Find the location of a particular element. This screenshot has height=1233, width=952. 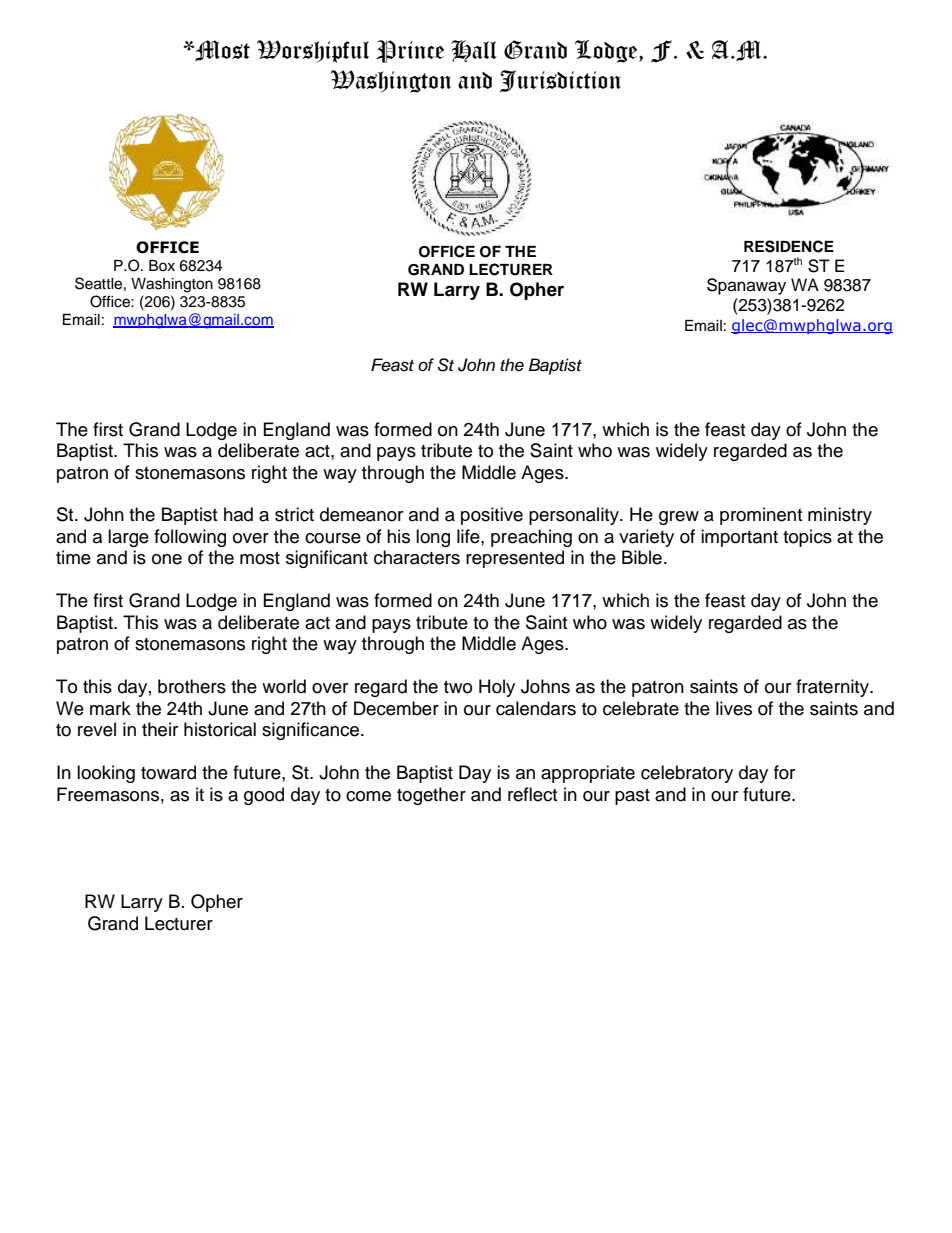

Hall is located at coordinates (474, 51).
